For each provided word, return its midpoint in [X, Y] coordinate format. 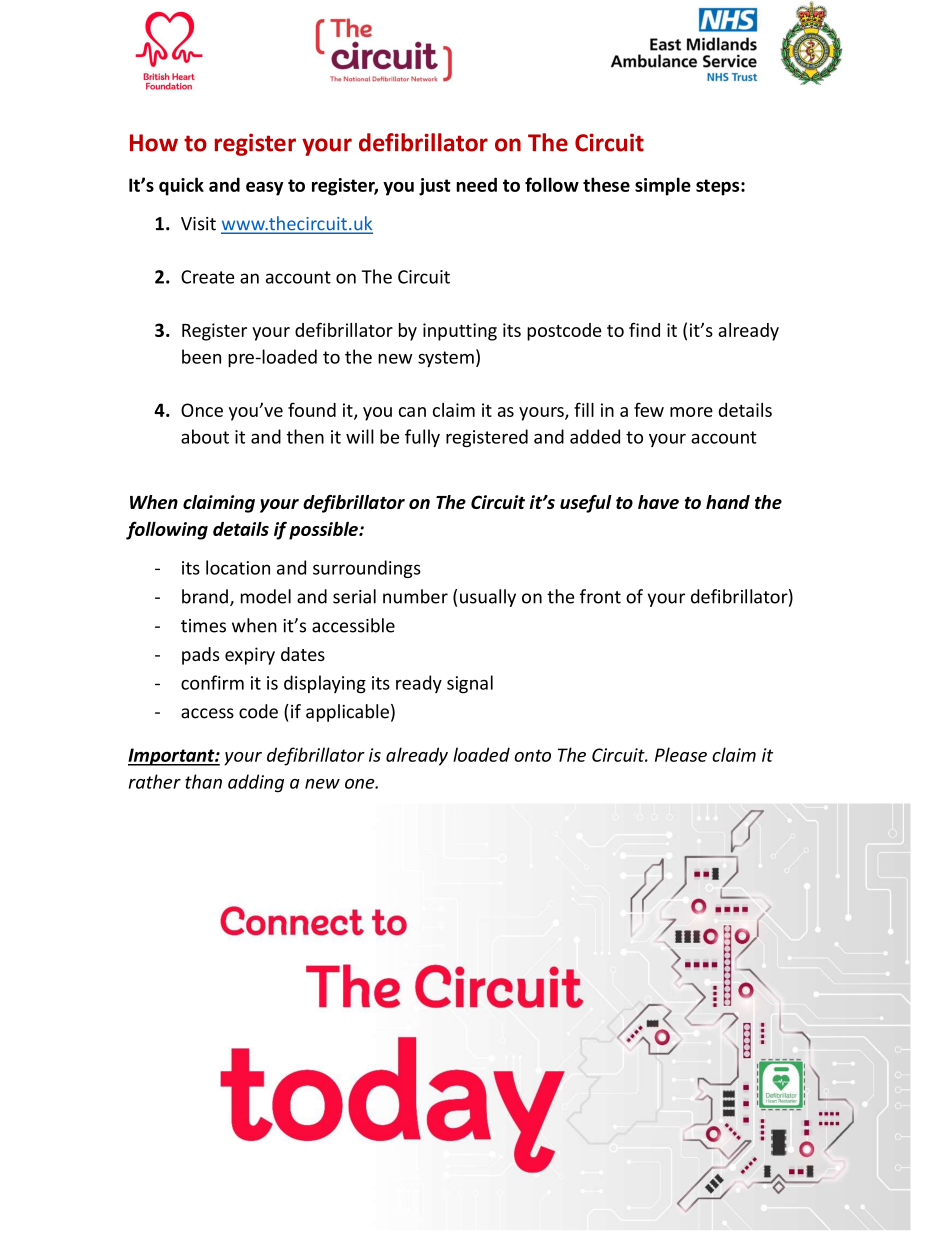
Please [681, 754]
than [203, 781]
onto [532, 755]
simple [663, 186]
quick [181, 186]
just [435, 187]
